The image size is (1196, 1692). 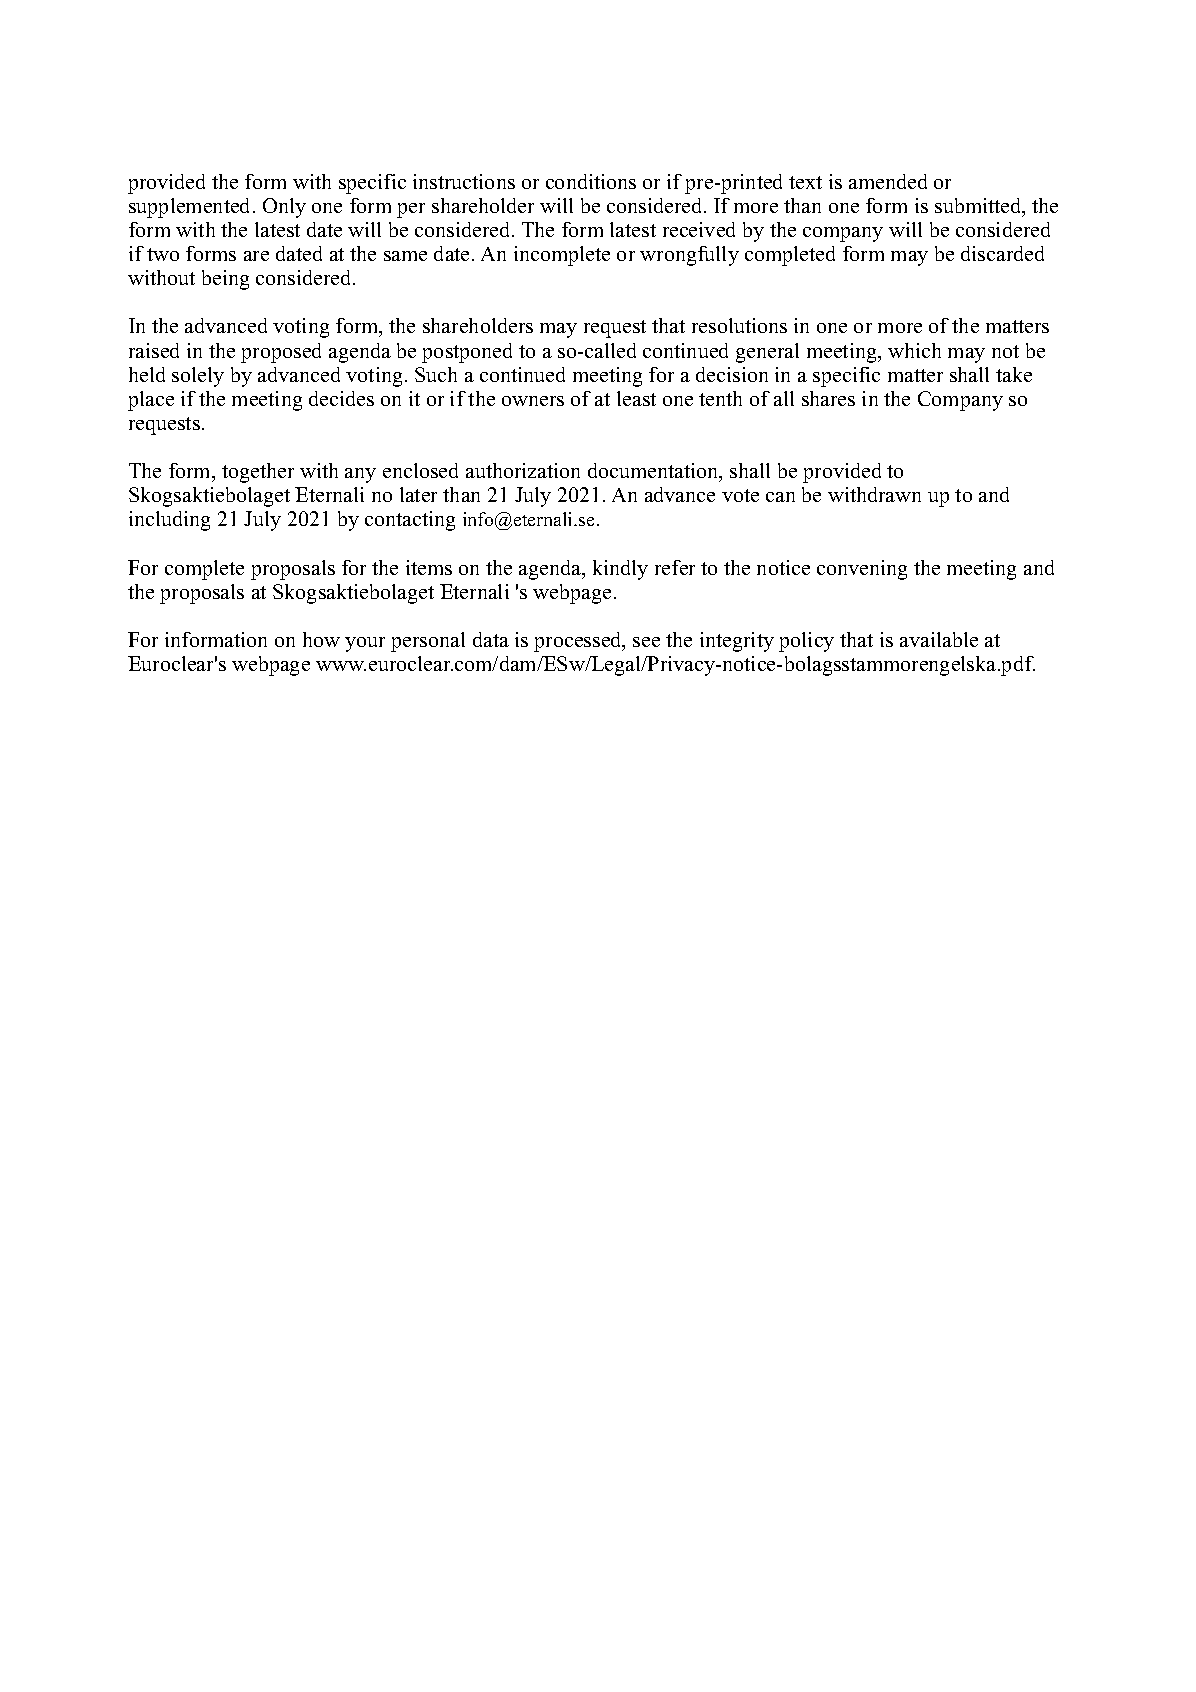 I want to click on together, so click(x=258, y=473).
